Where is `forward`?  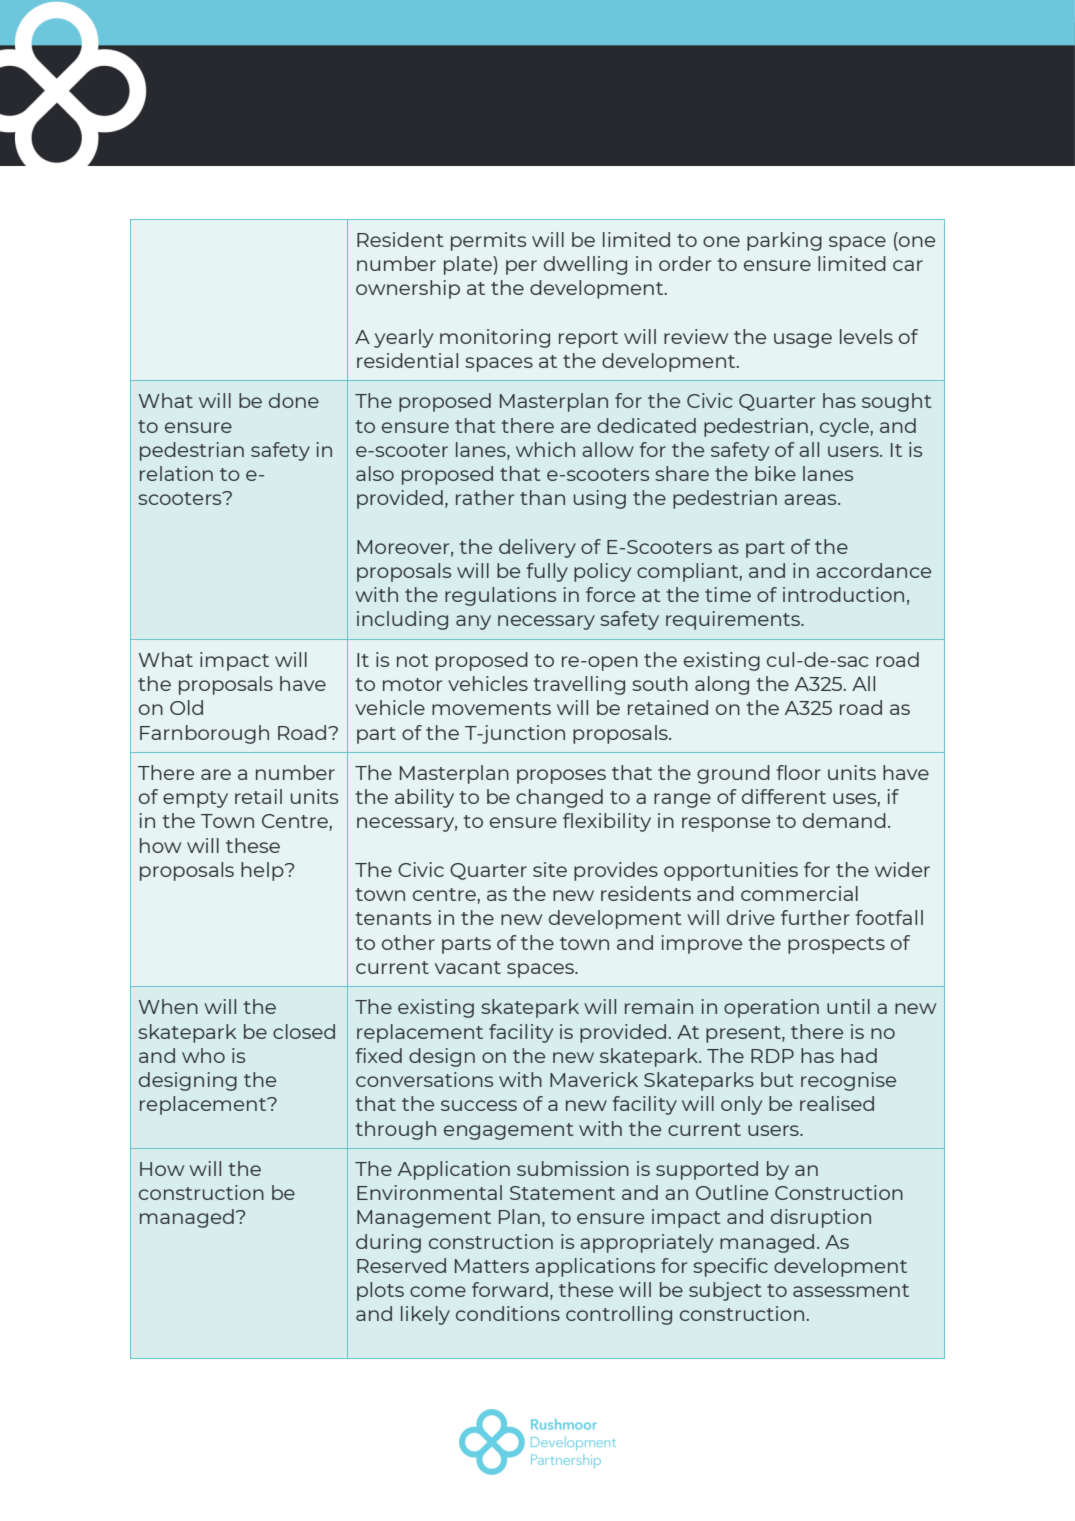
forward is located at coordinates (510, 1289).
